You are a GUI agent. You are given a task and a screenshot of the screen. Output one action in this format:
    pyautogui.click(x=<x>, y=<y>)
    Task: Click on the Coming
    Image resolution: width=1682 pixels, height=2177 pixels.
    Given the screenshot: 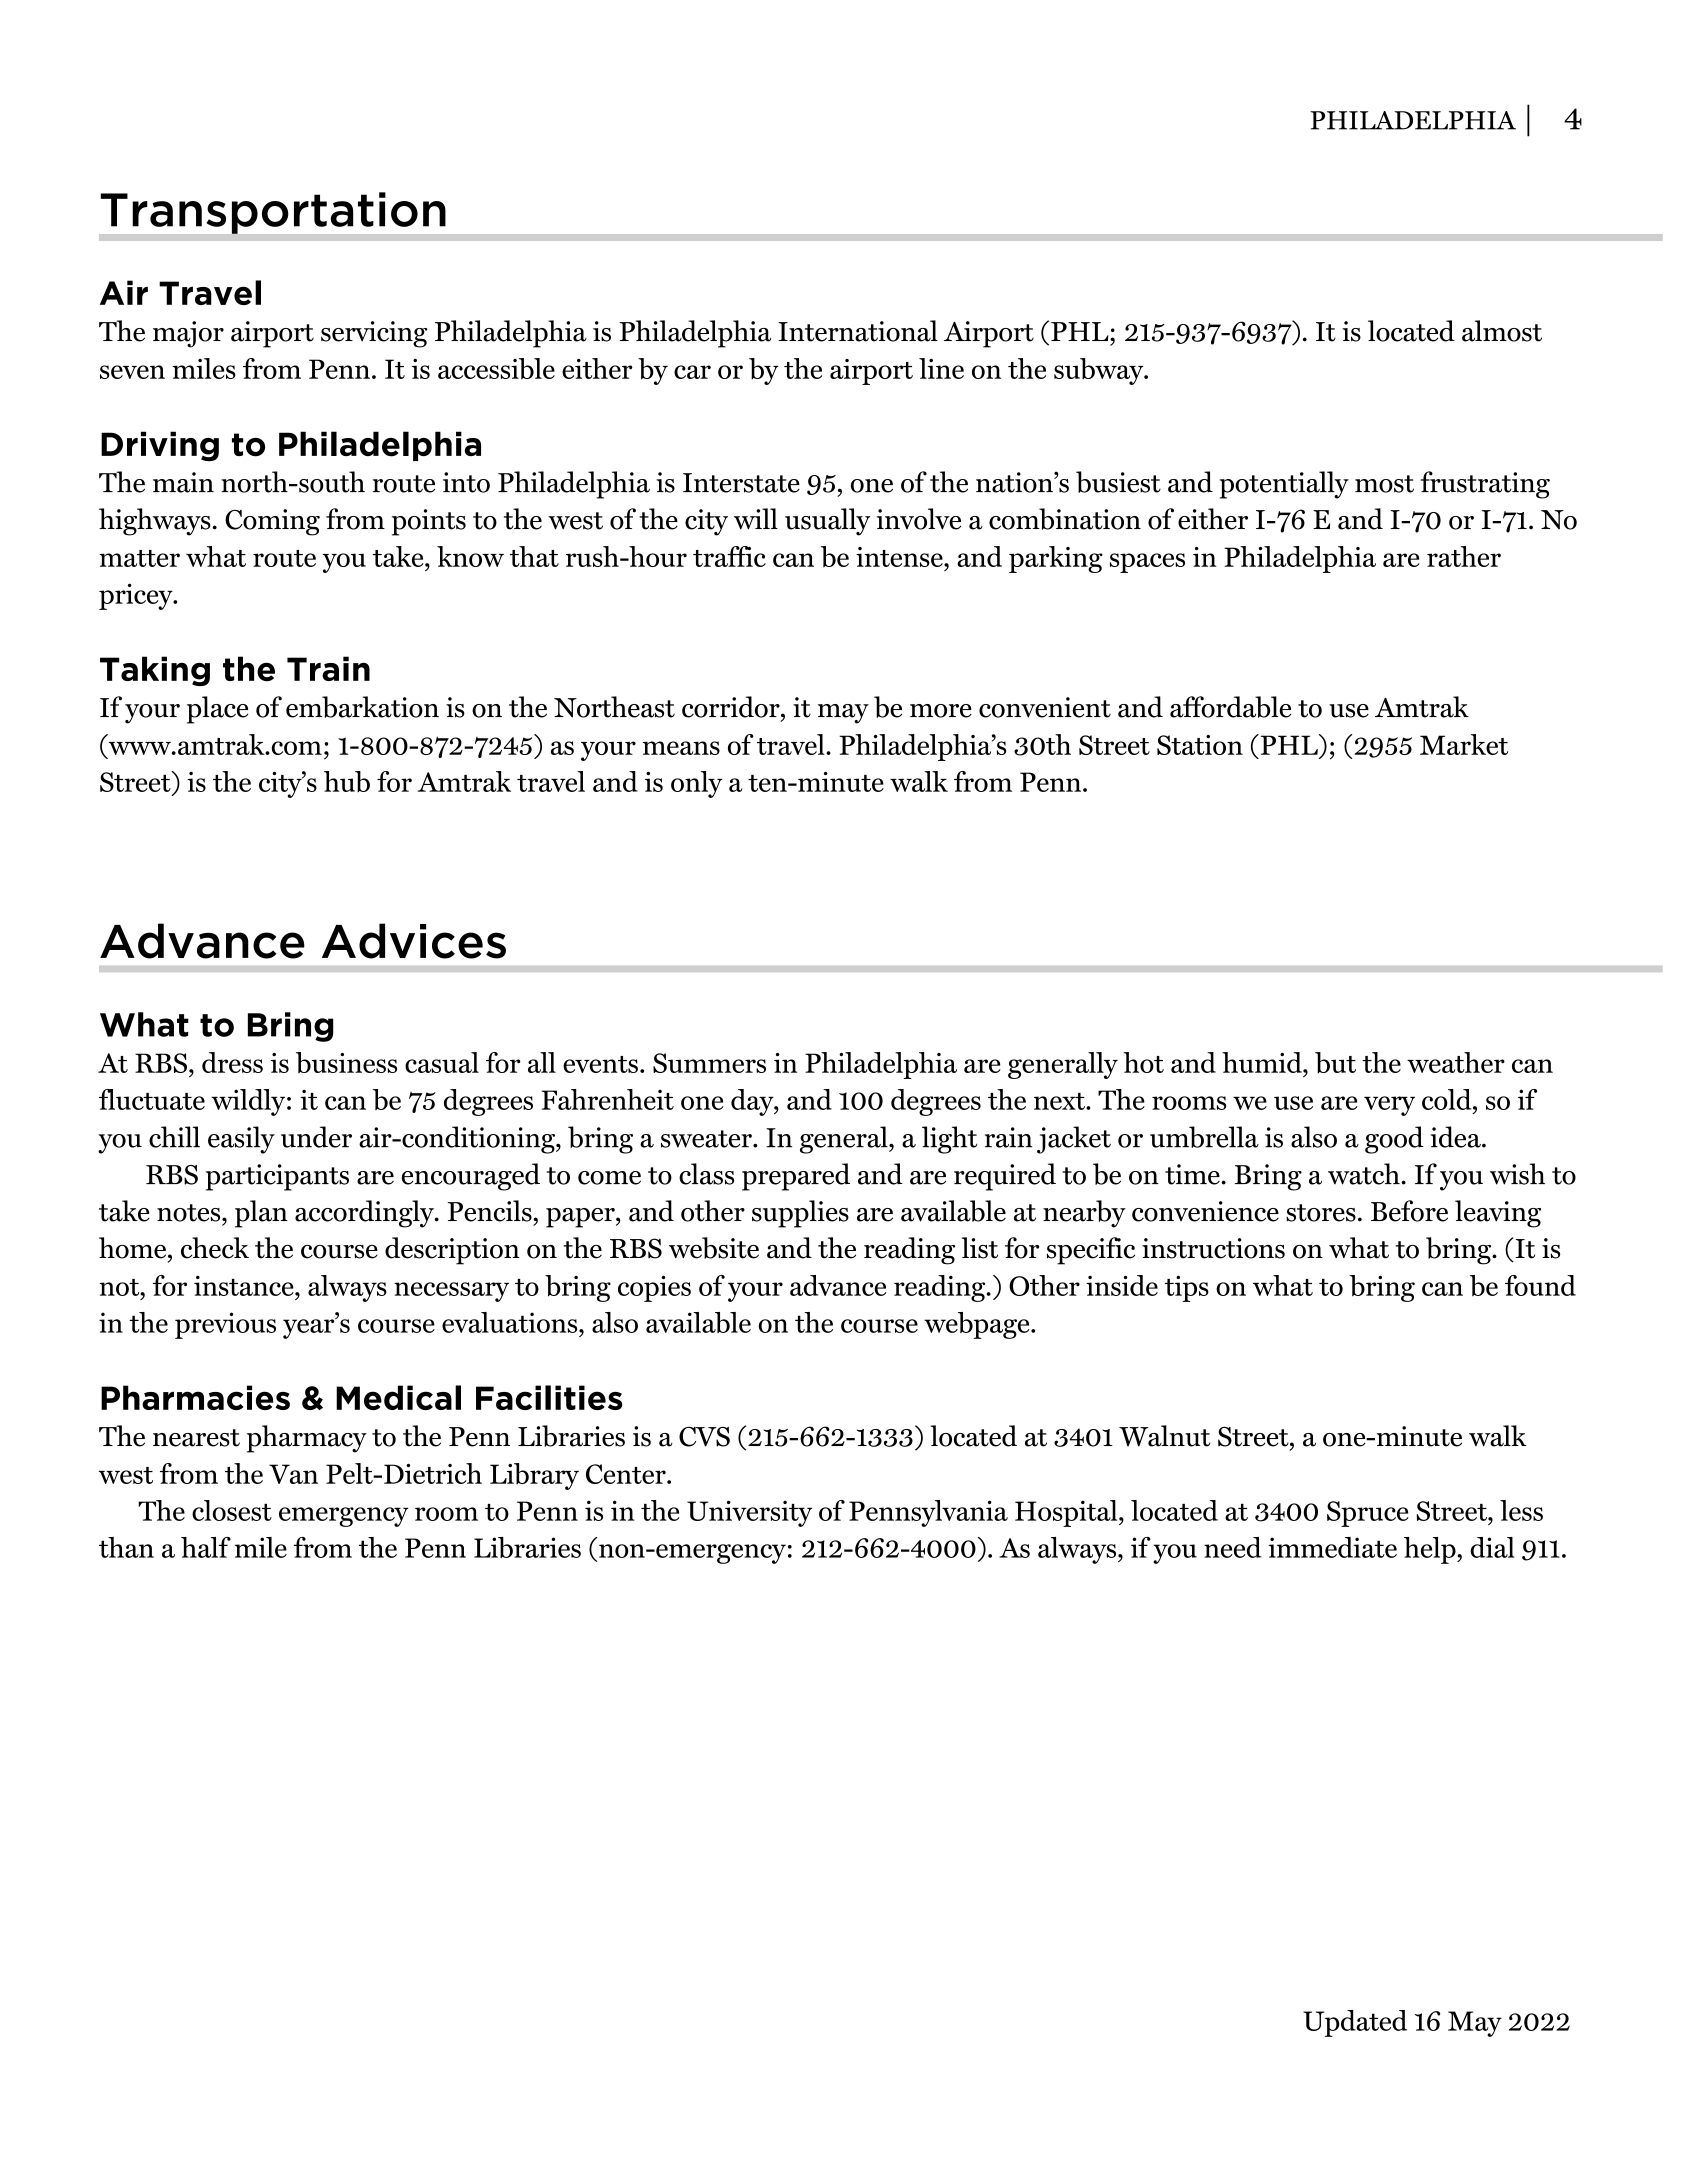 What is the action you would take?
    pyautogui.click(x=272, y=522)
